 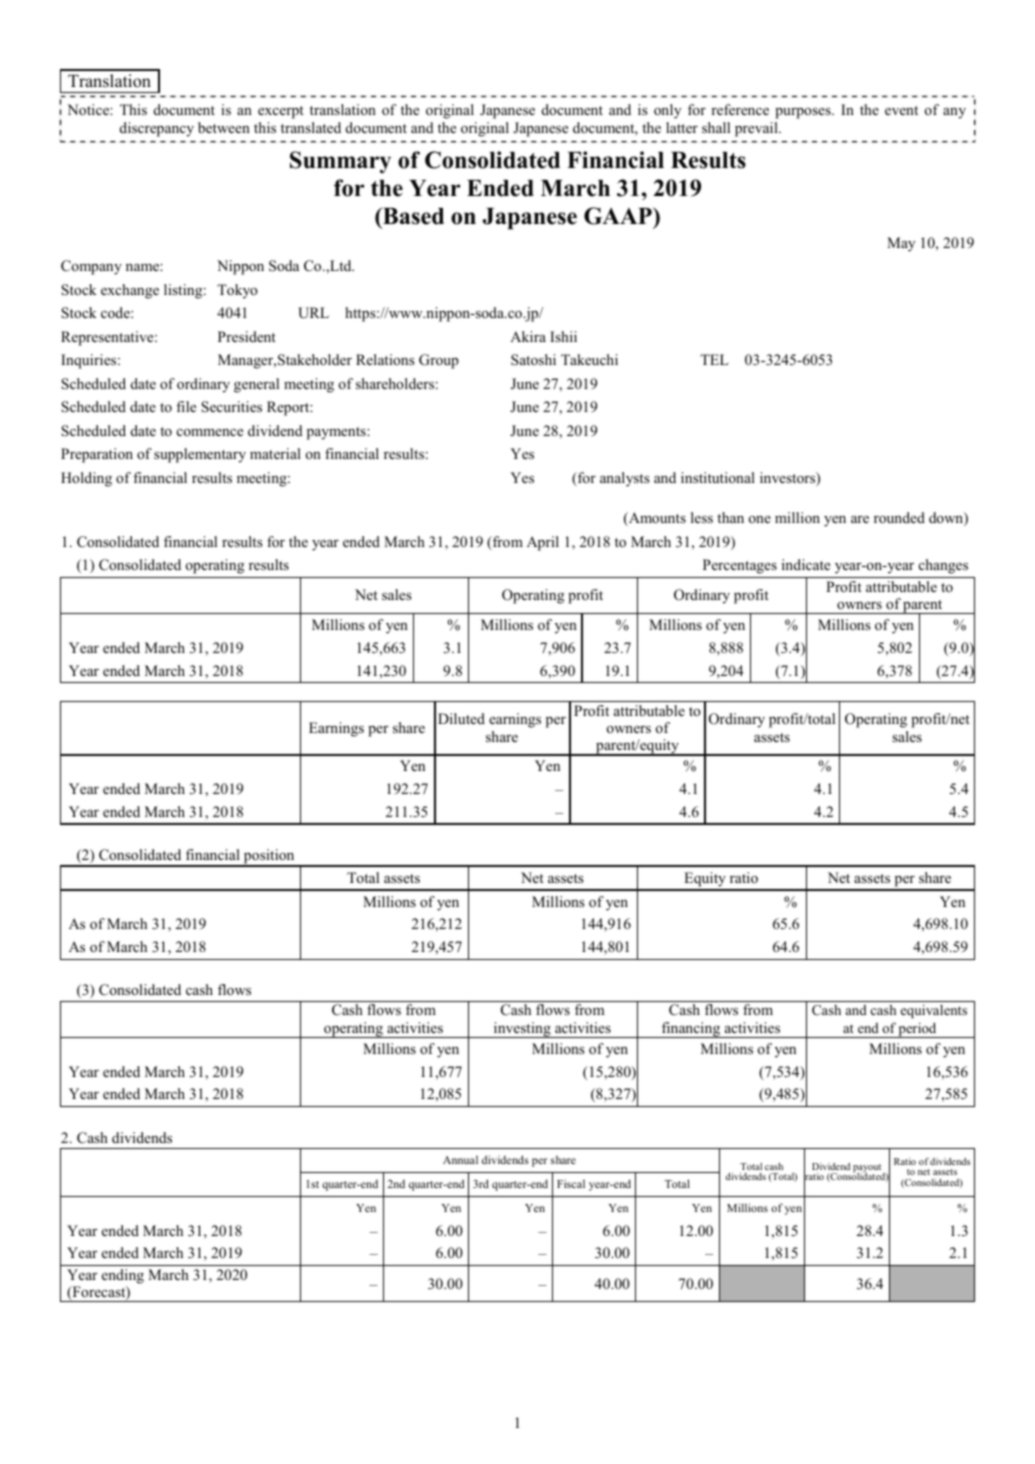 I want to click on Based, so click(x=412, y=216).
